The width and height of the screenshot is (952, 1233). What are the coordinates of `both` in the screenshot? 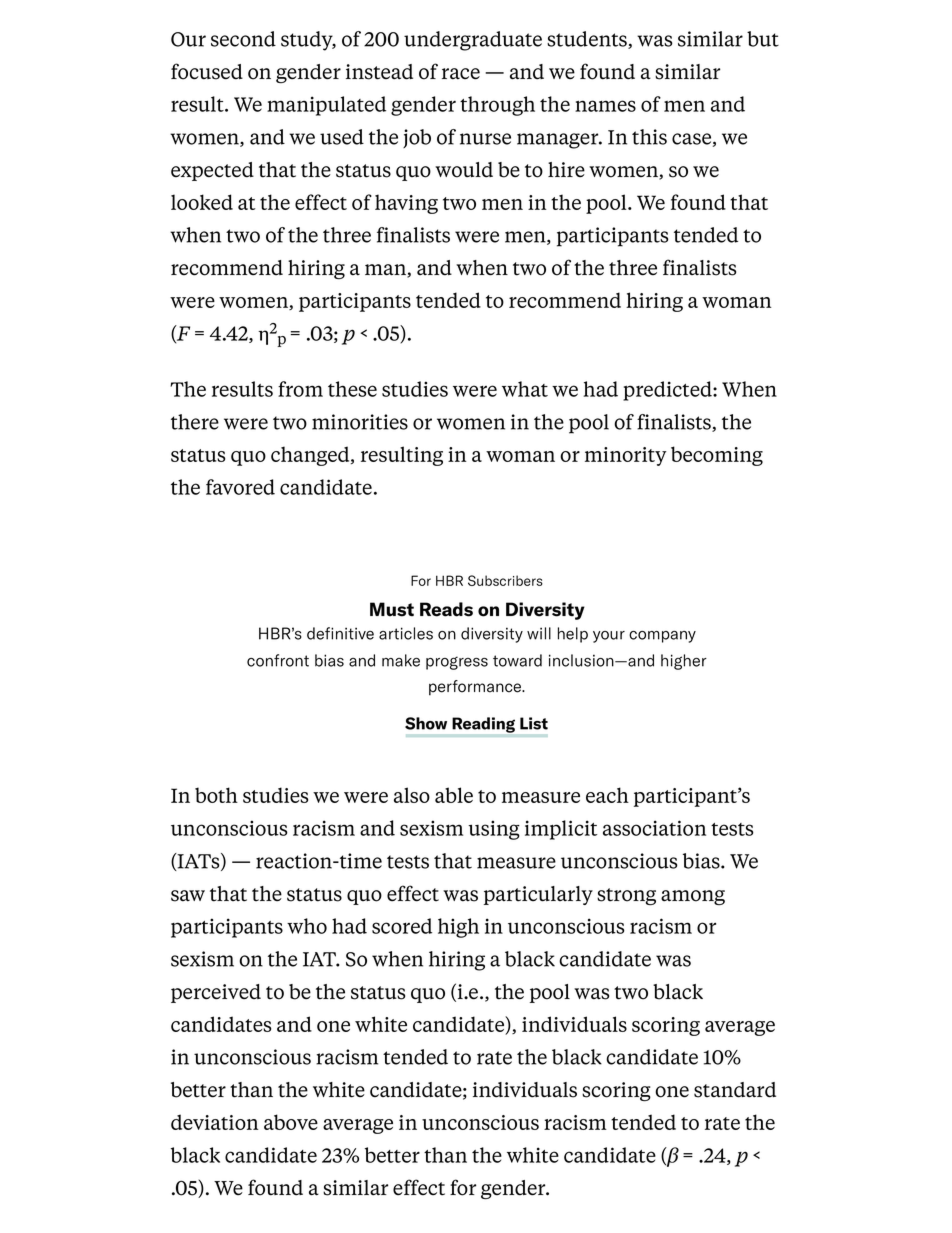 It's located at (216, 795).
